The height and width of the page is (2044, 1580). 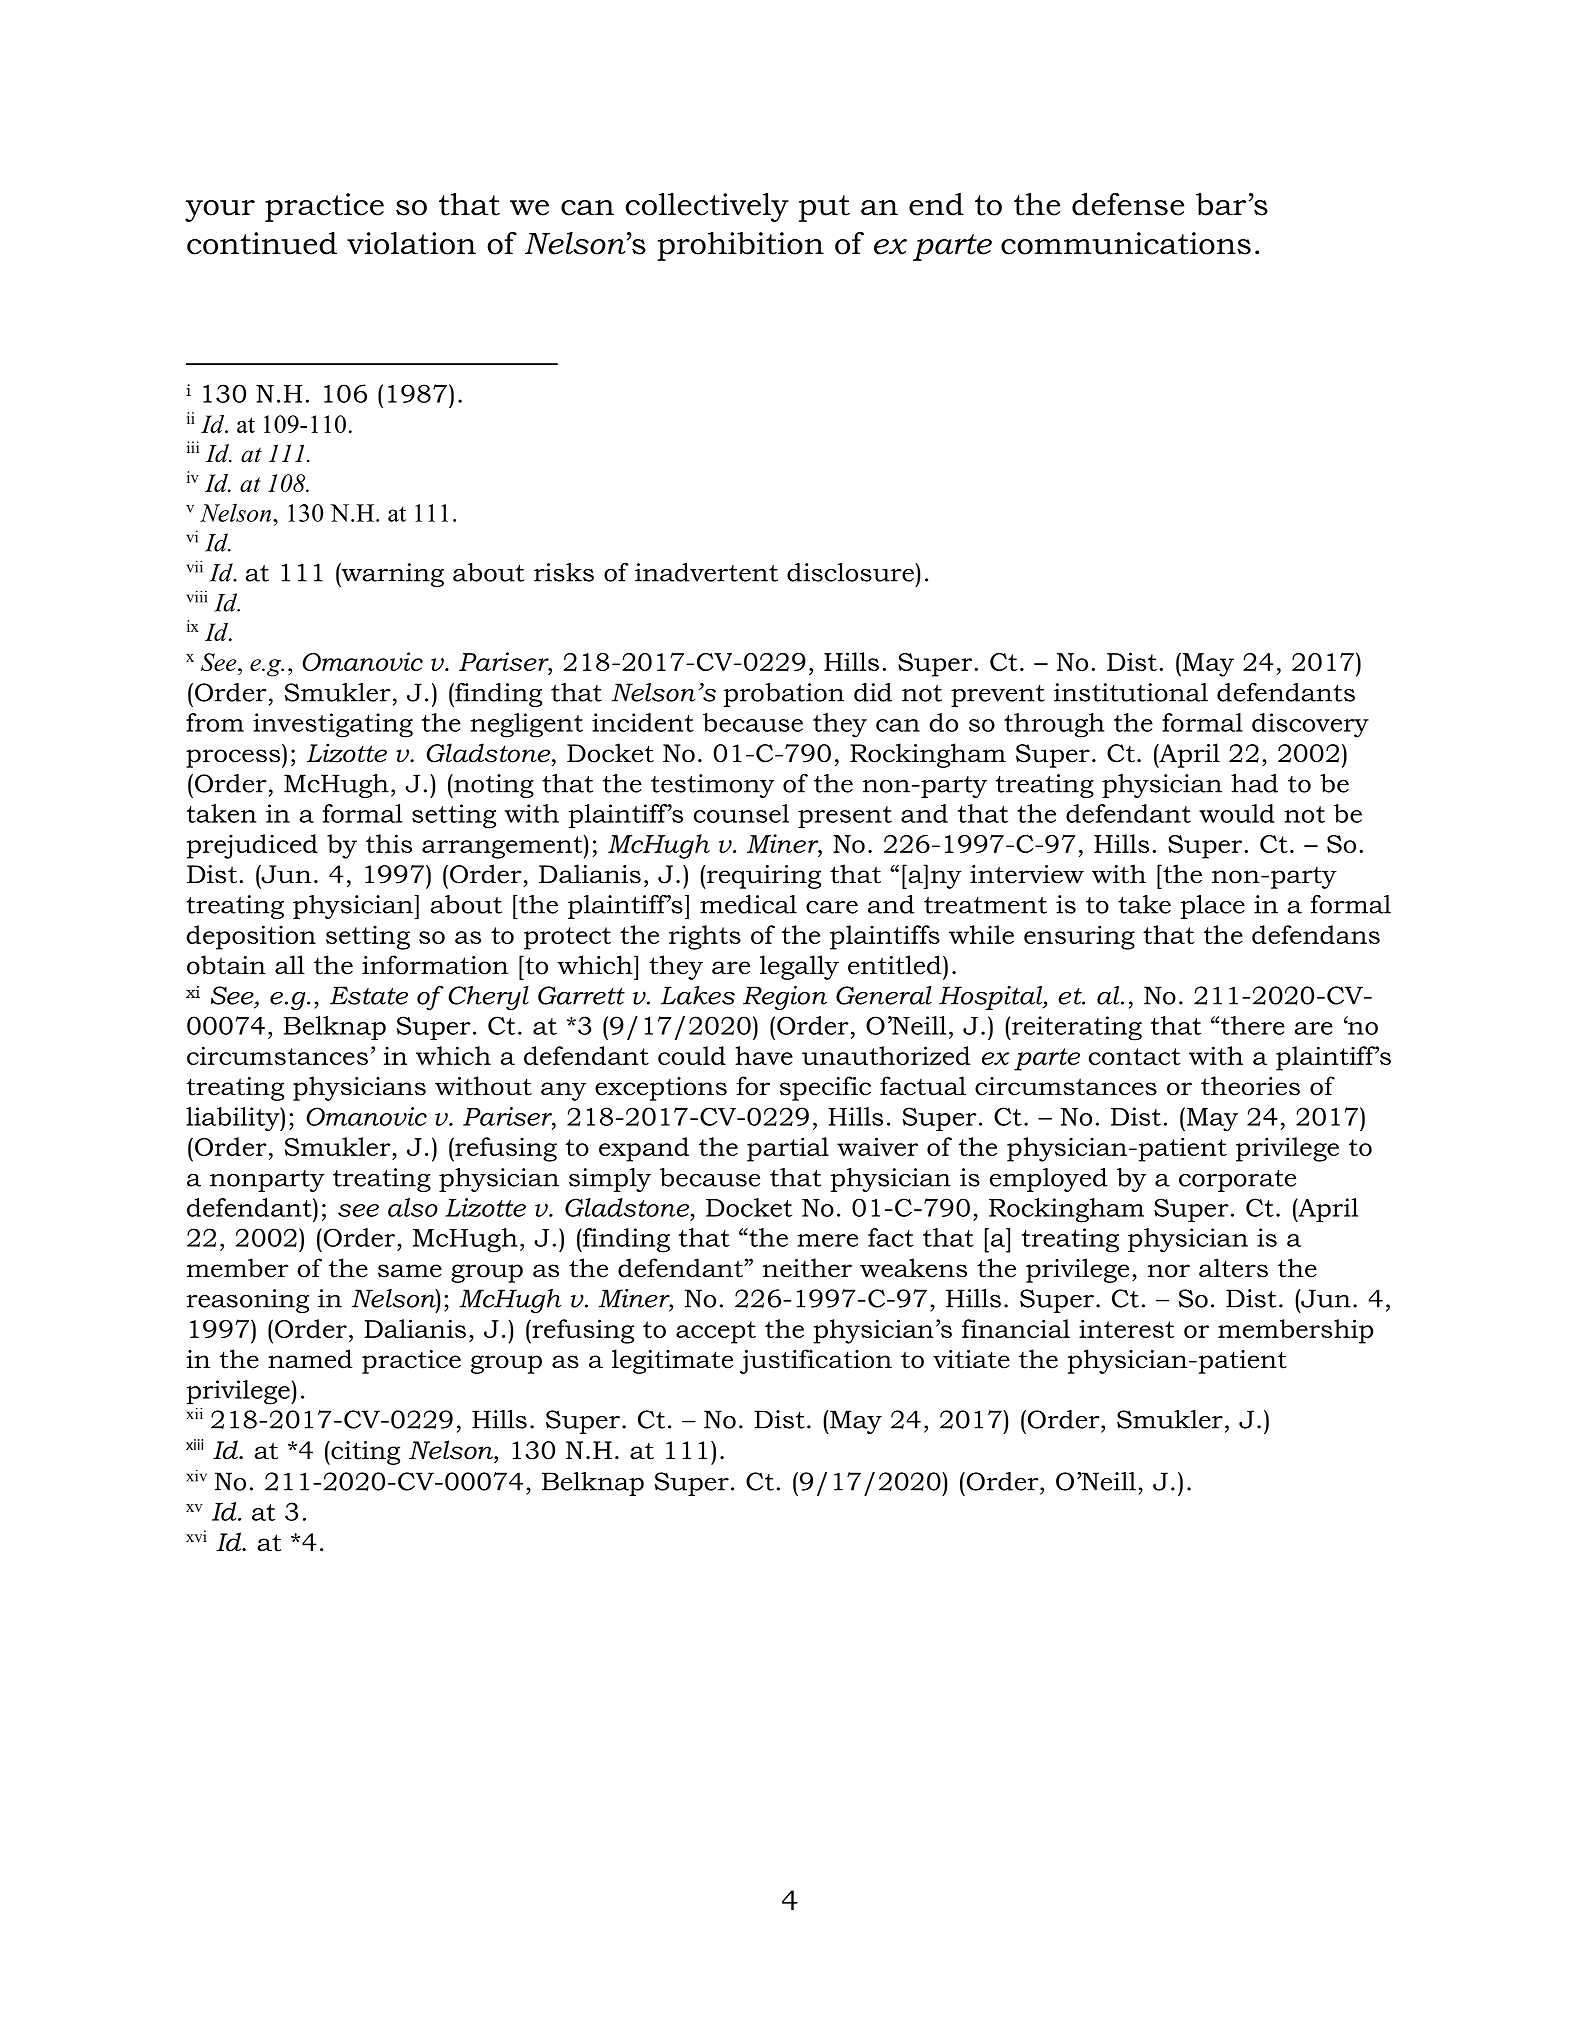 What do you see at coordinates (1126, 243) in the page?
I see `communications` at bounding box center [1126, 243].
